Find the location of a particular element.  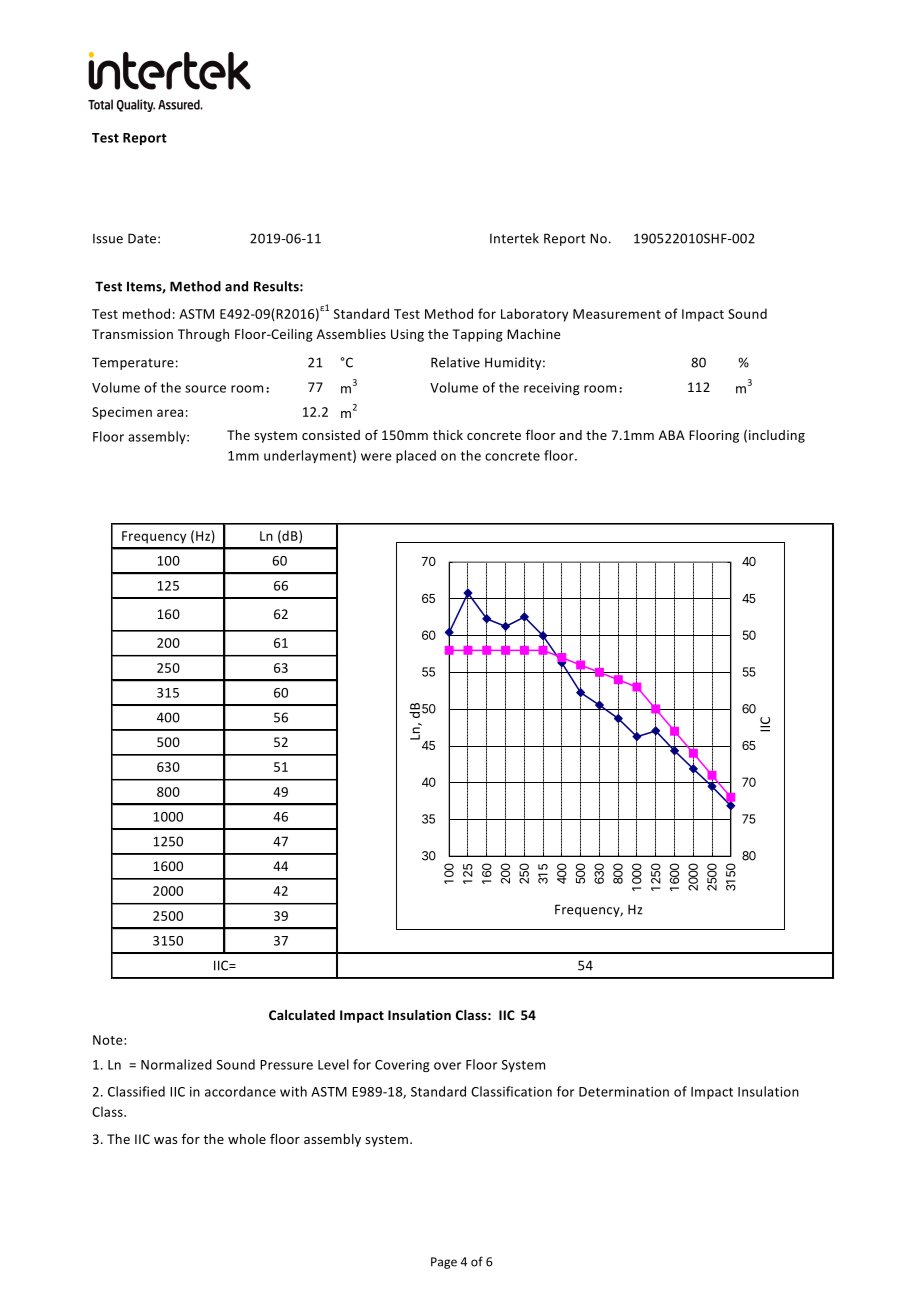

Intertek is located at coordinates (514, 238).
